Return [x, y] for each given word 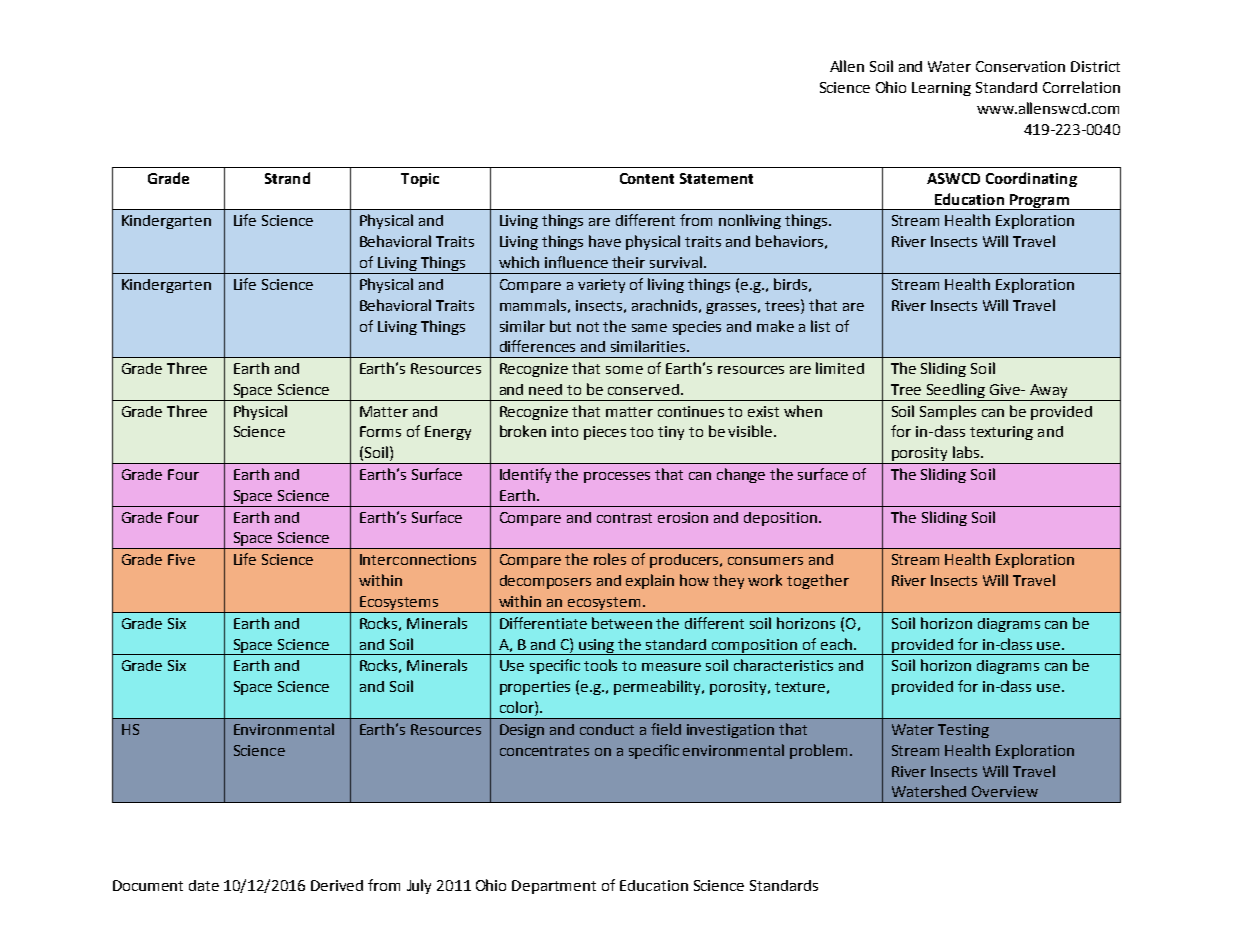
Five [181, 559]
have [605, 241]
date [204, 885]
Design [522, 731]
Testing [963, 731]
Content [647, 178]
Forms [380, 431]
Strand [287, 178]
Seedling [956, 390]
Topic [420, 180]
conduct [607, 729]
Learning [941, 89]
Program [1039, 202]
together [818, 581]
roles [610, 559]
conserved [643, 389]
